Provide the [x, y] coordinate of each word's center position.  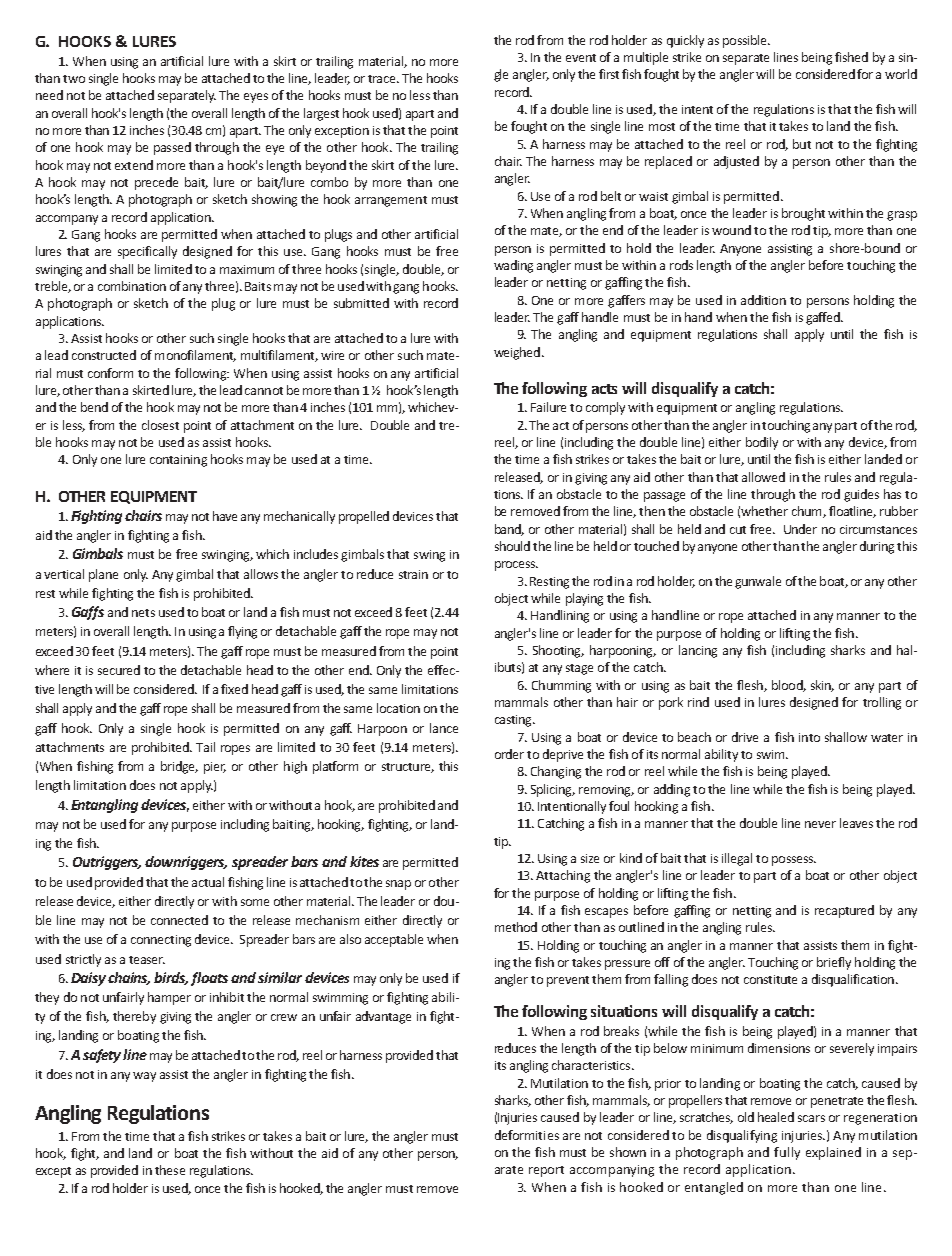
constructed [104, 355]
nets [143, 613]
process [516, 566]
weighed [517, 353]
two [74, 79]
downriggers [186, 863]
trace [383, 79]
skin [822, 686]
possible [746, 41]
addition [763, 300]
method [516, 927]
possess [794, 861]
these [170, 1170]
